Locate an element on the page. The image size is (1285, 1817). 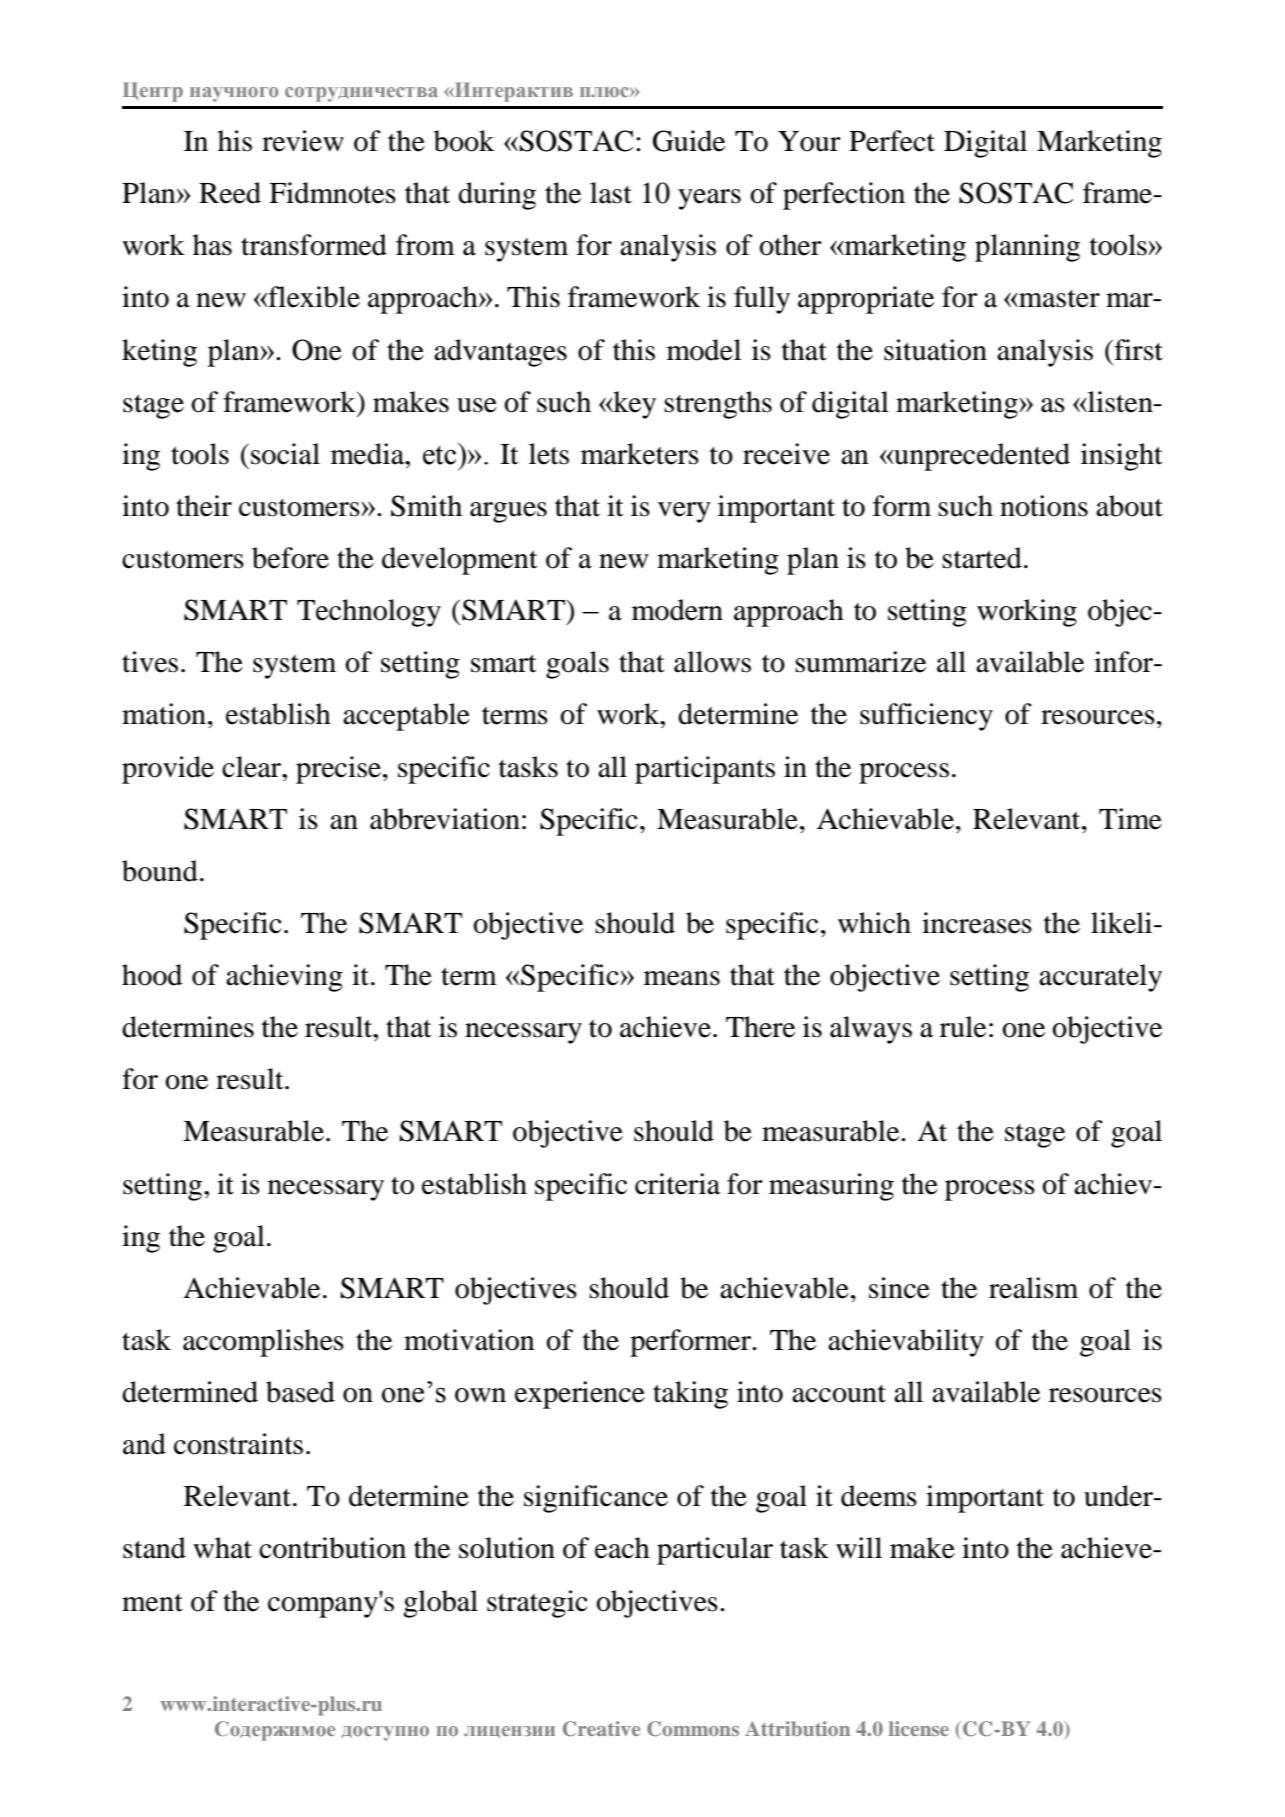
accomplishes is located at coordinates (263, 1343).
